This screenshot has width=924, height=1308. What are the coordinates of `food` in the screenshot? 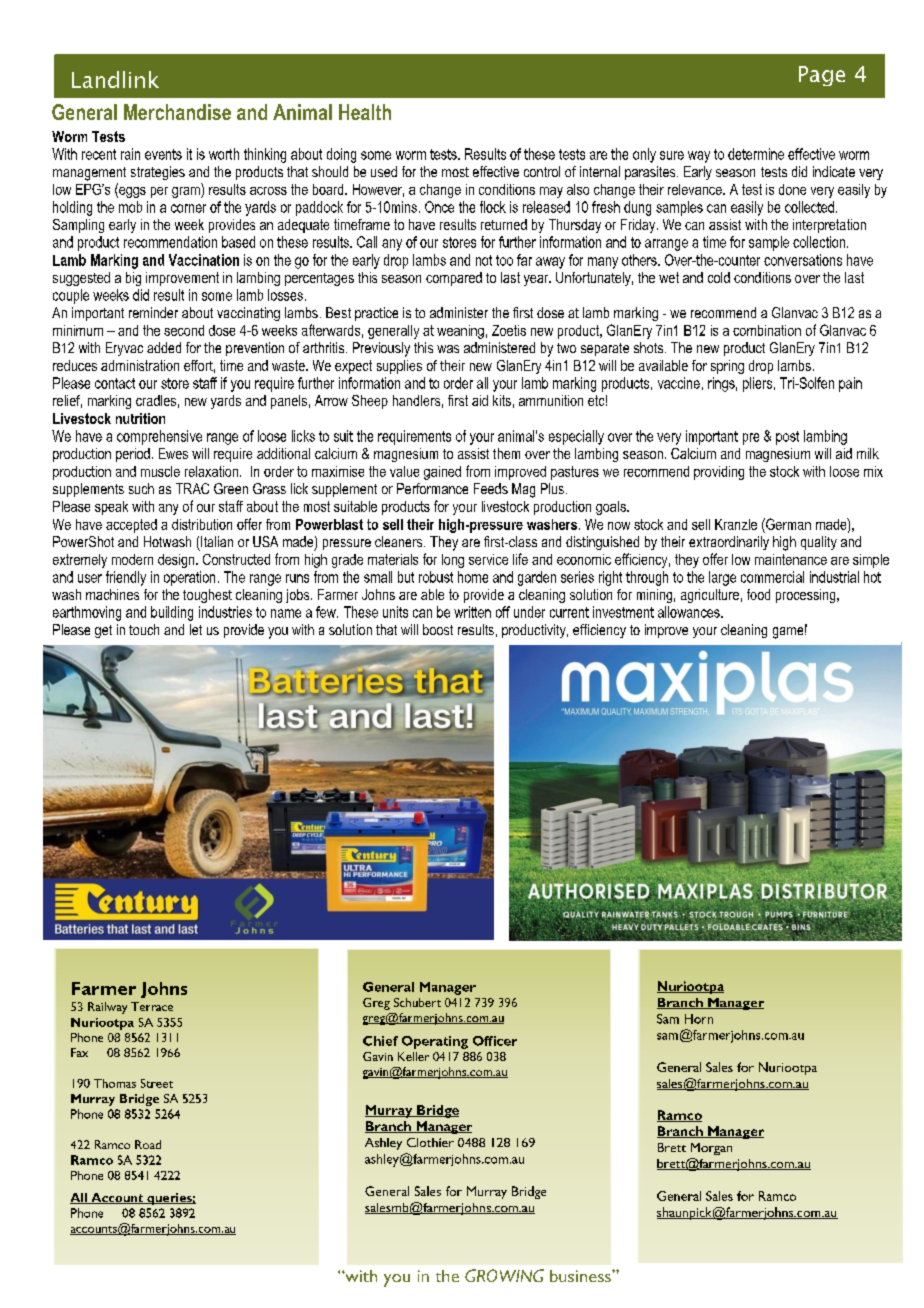 It's located at (758, 594).
